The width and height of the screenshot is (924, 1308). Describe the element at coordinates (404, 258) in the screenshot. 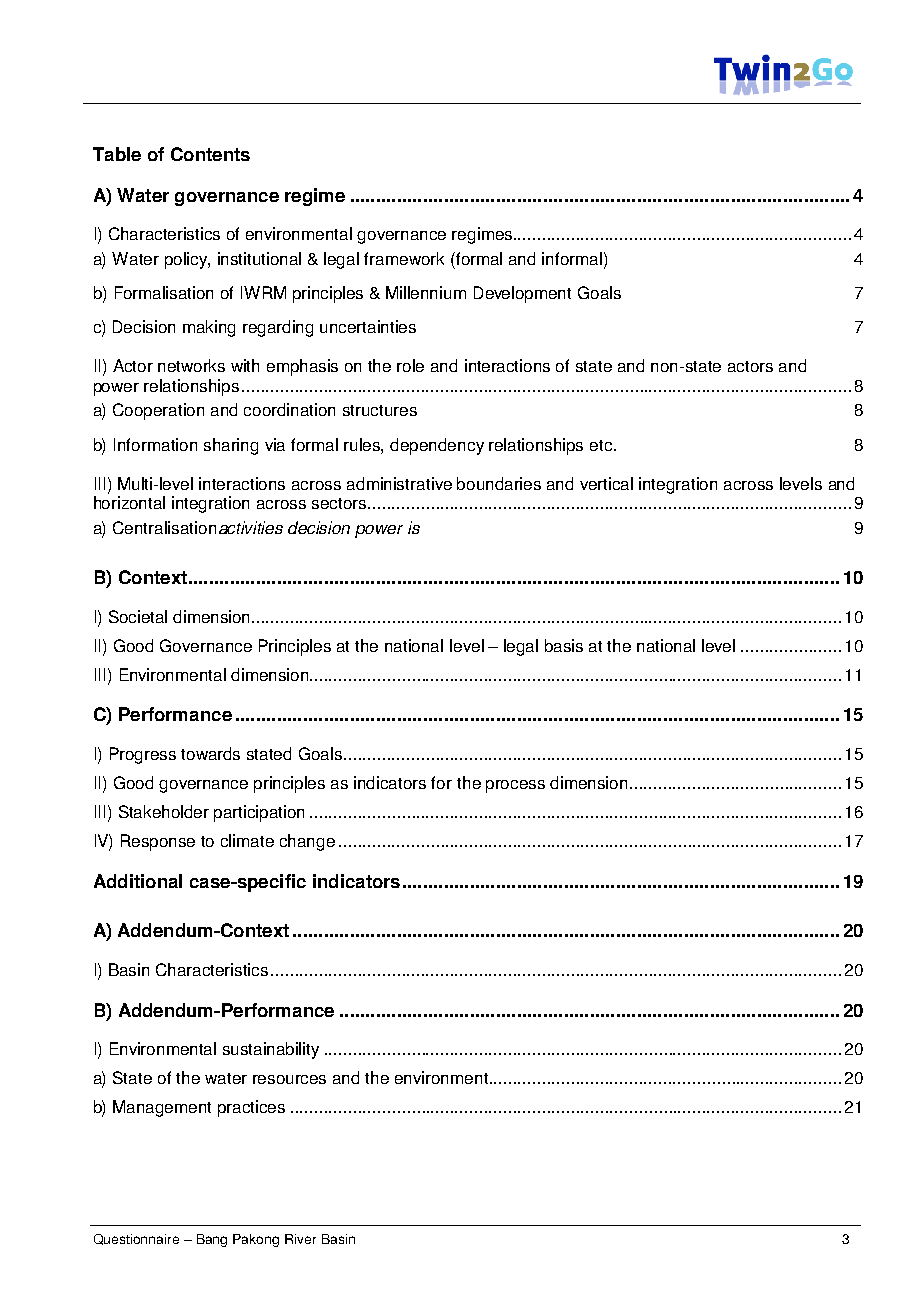

I see `framework` at that location.
